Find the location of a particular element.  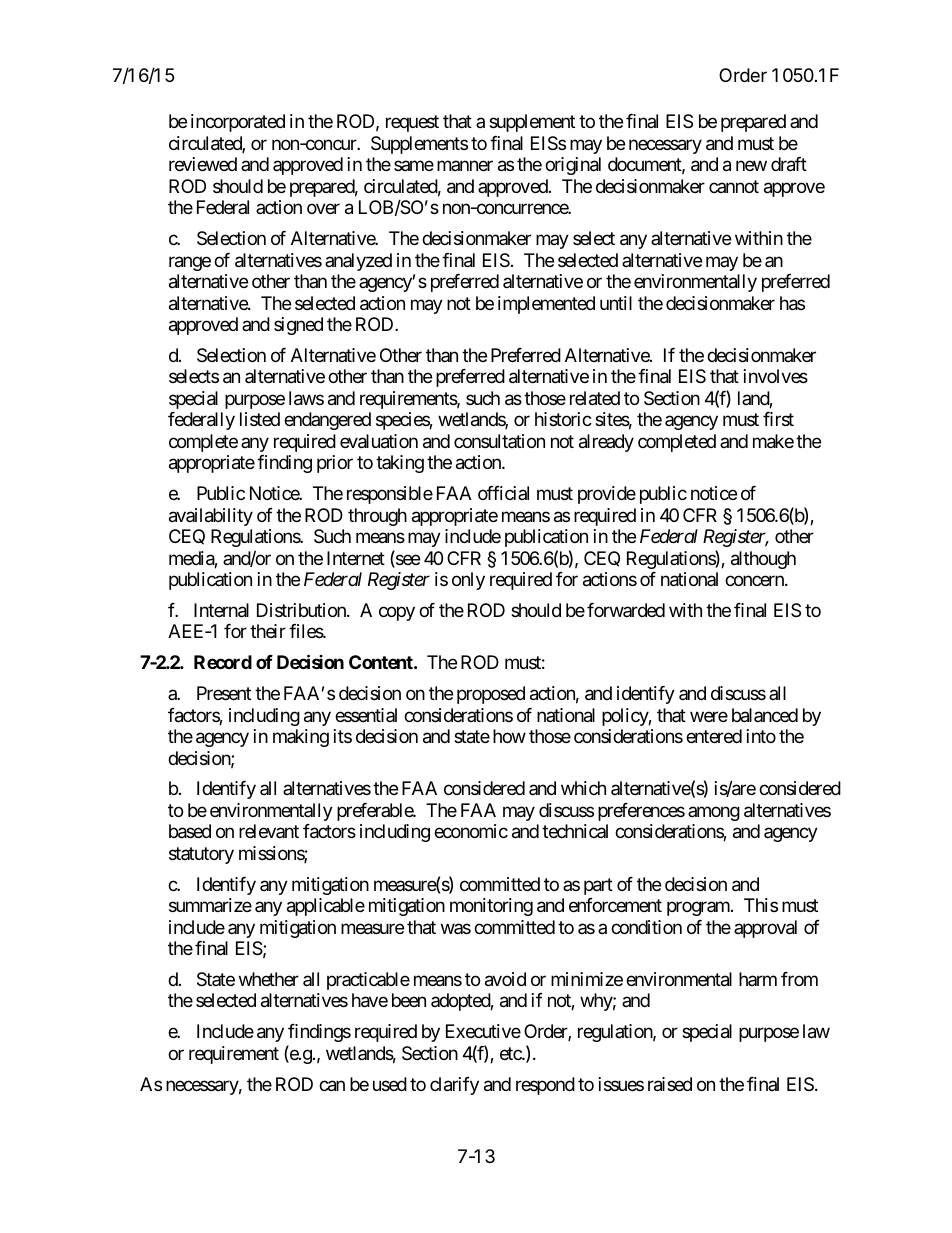

consultation is located at coordinates (499, 441).
